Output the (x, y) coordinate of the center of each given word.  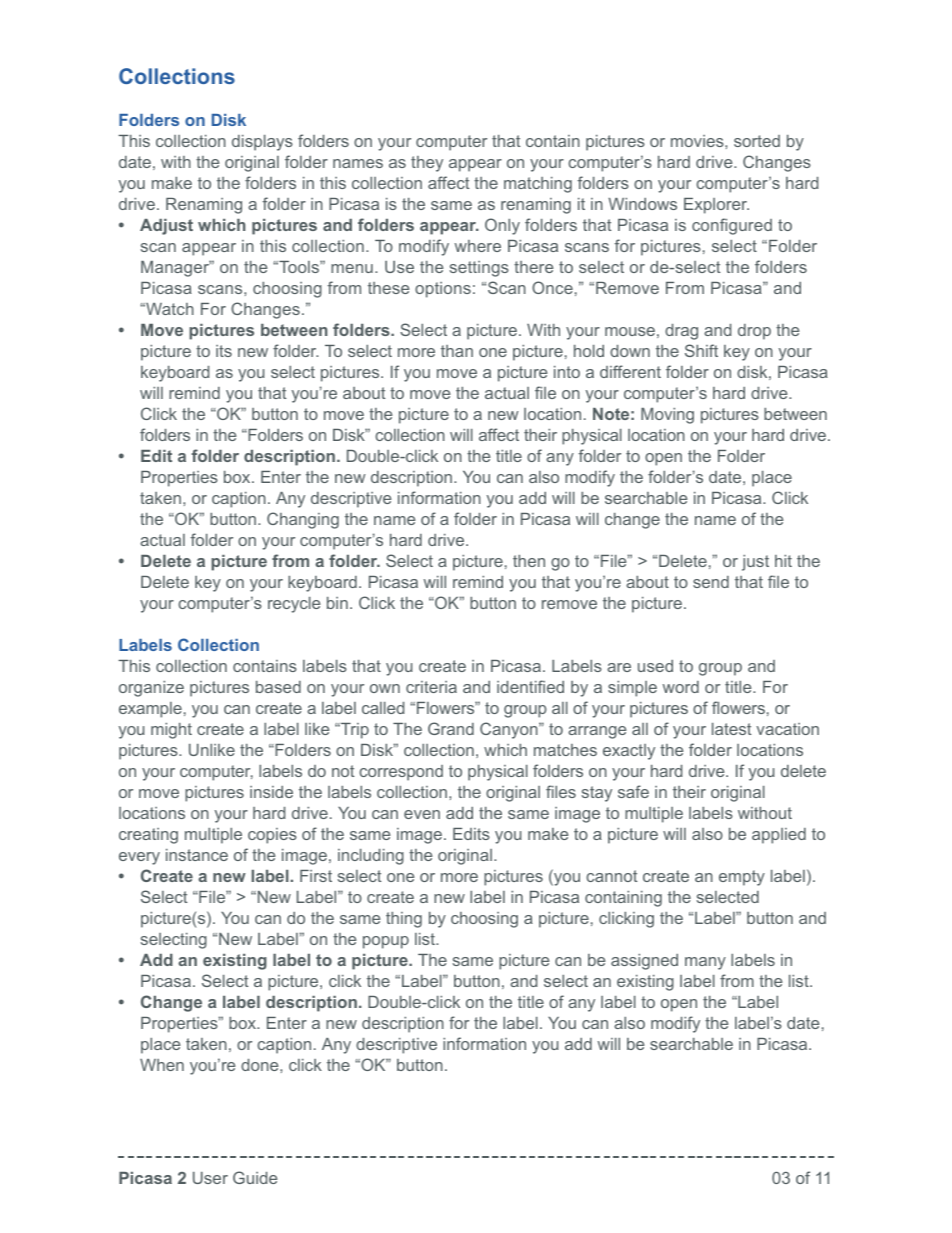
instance (197, 855)
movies (698, 141)
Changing (303, 520)
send (711, 582)
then (529, 561)
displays (262, 143)
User (210, 1178)
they (427, 164)
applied (779, 836)
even (422, 814)
